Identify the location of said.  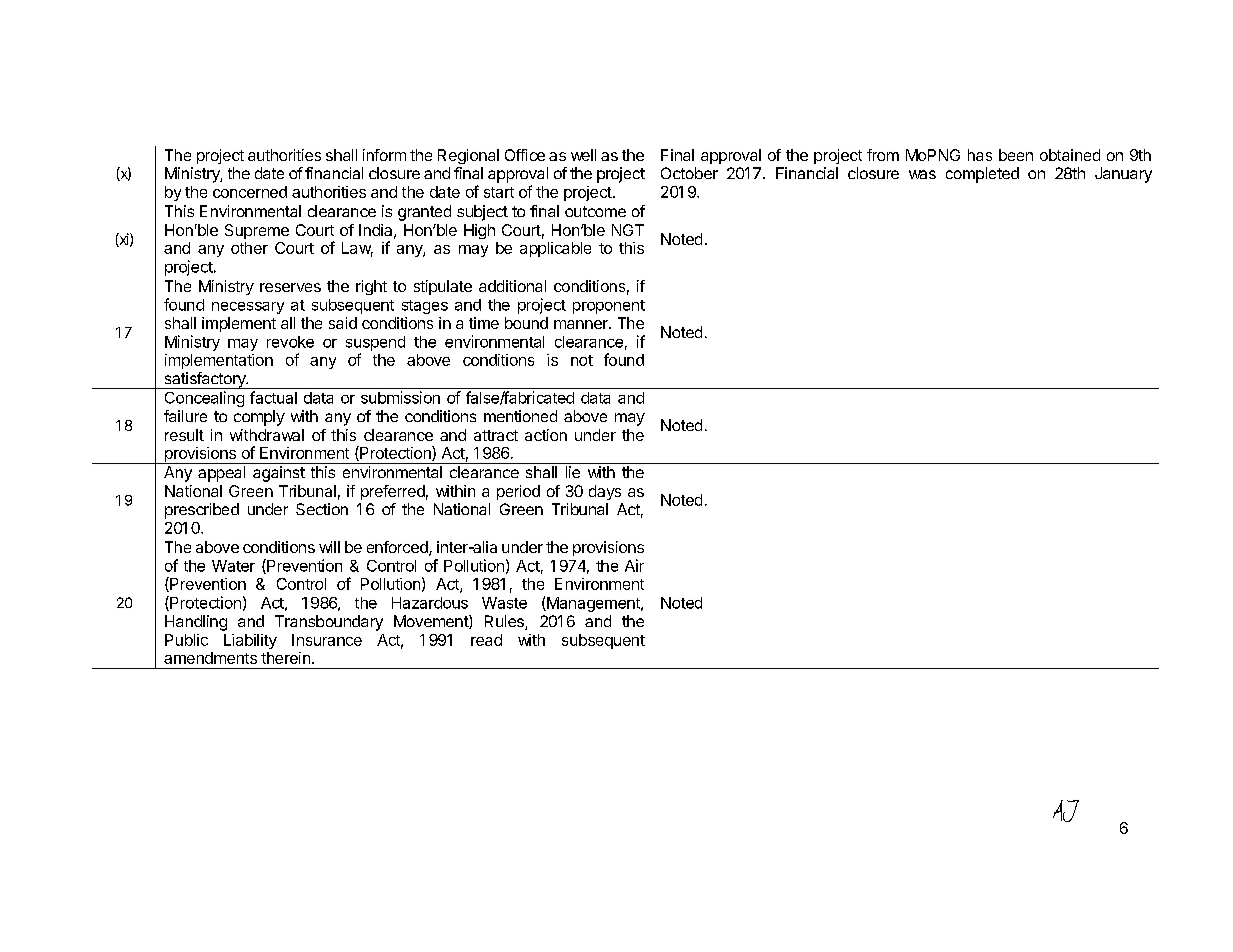
(343, 323).
